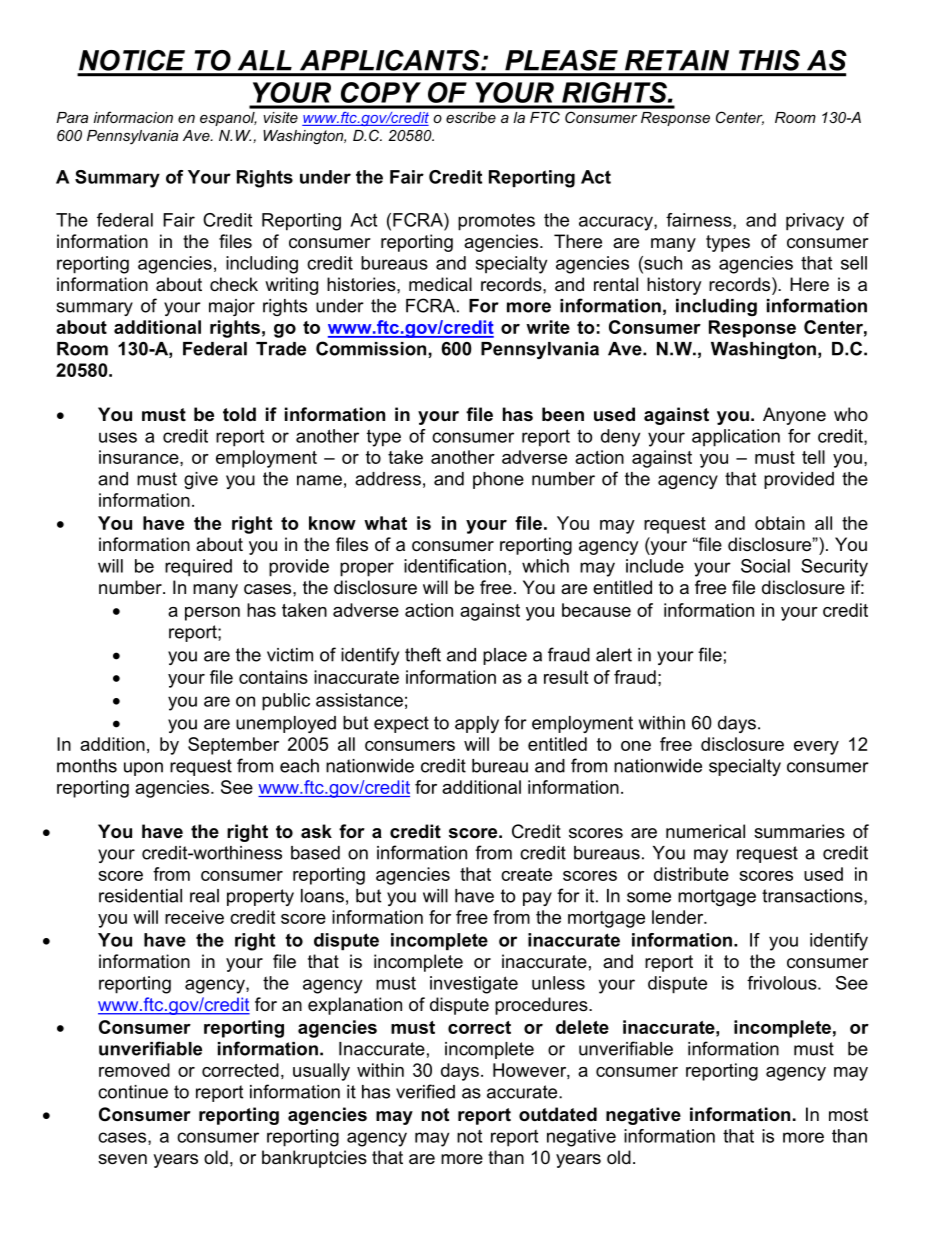 The width and height of the screenshot is (952, 1233). I want to click on residential, so click(140, 896).
